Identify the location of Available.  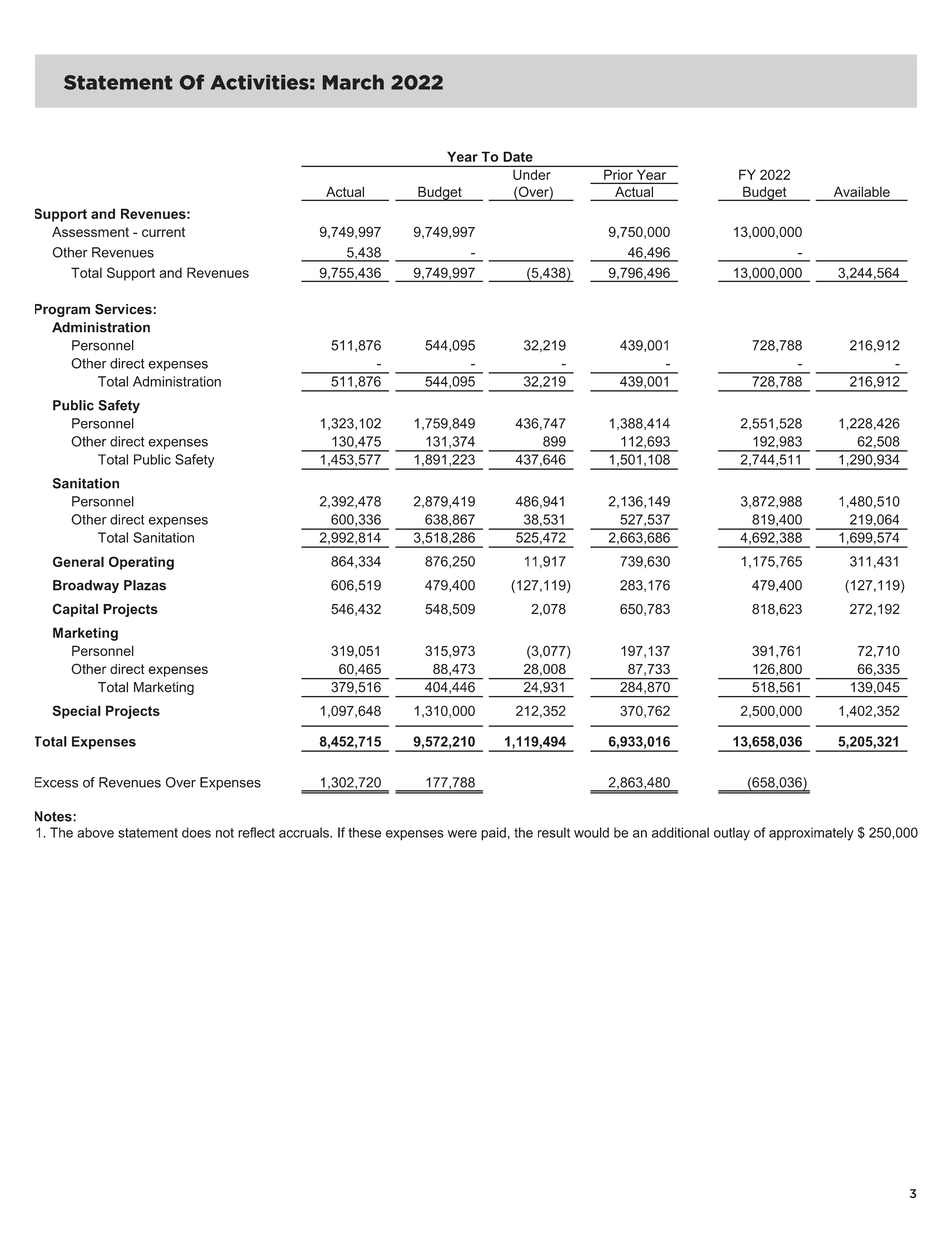
(862, 192).
